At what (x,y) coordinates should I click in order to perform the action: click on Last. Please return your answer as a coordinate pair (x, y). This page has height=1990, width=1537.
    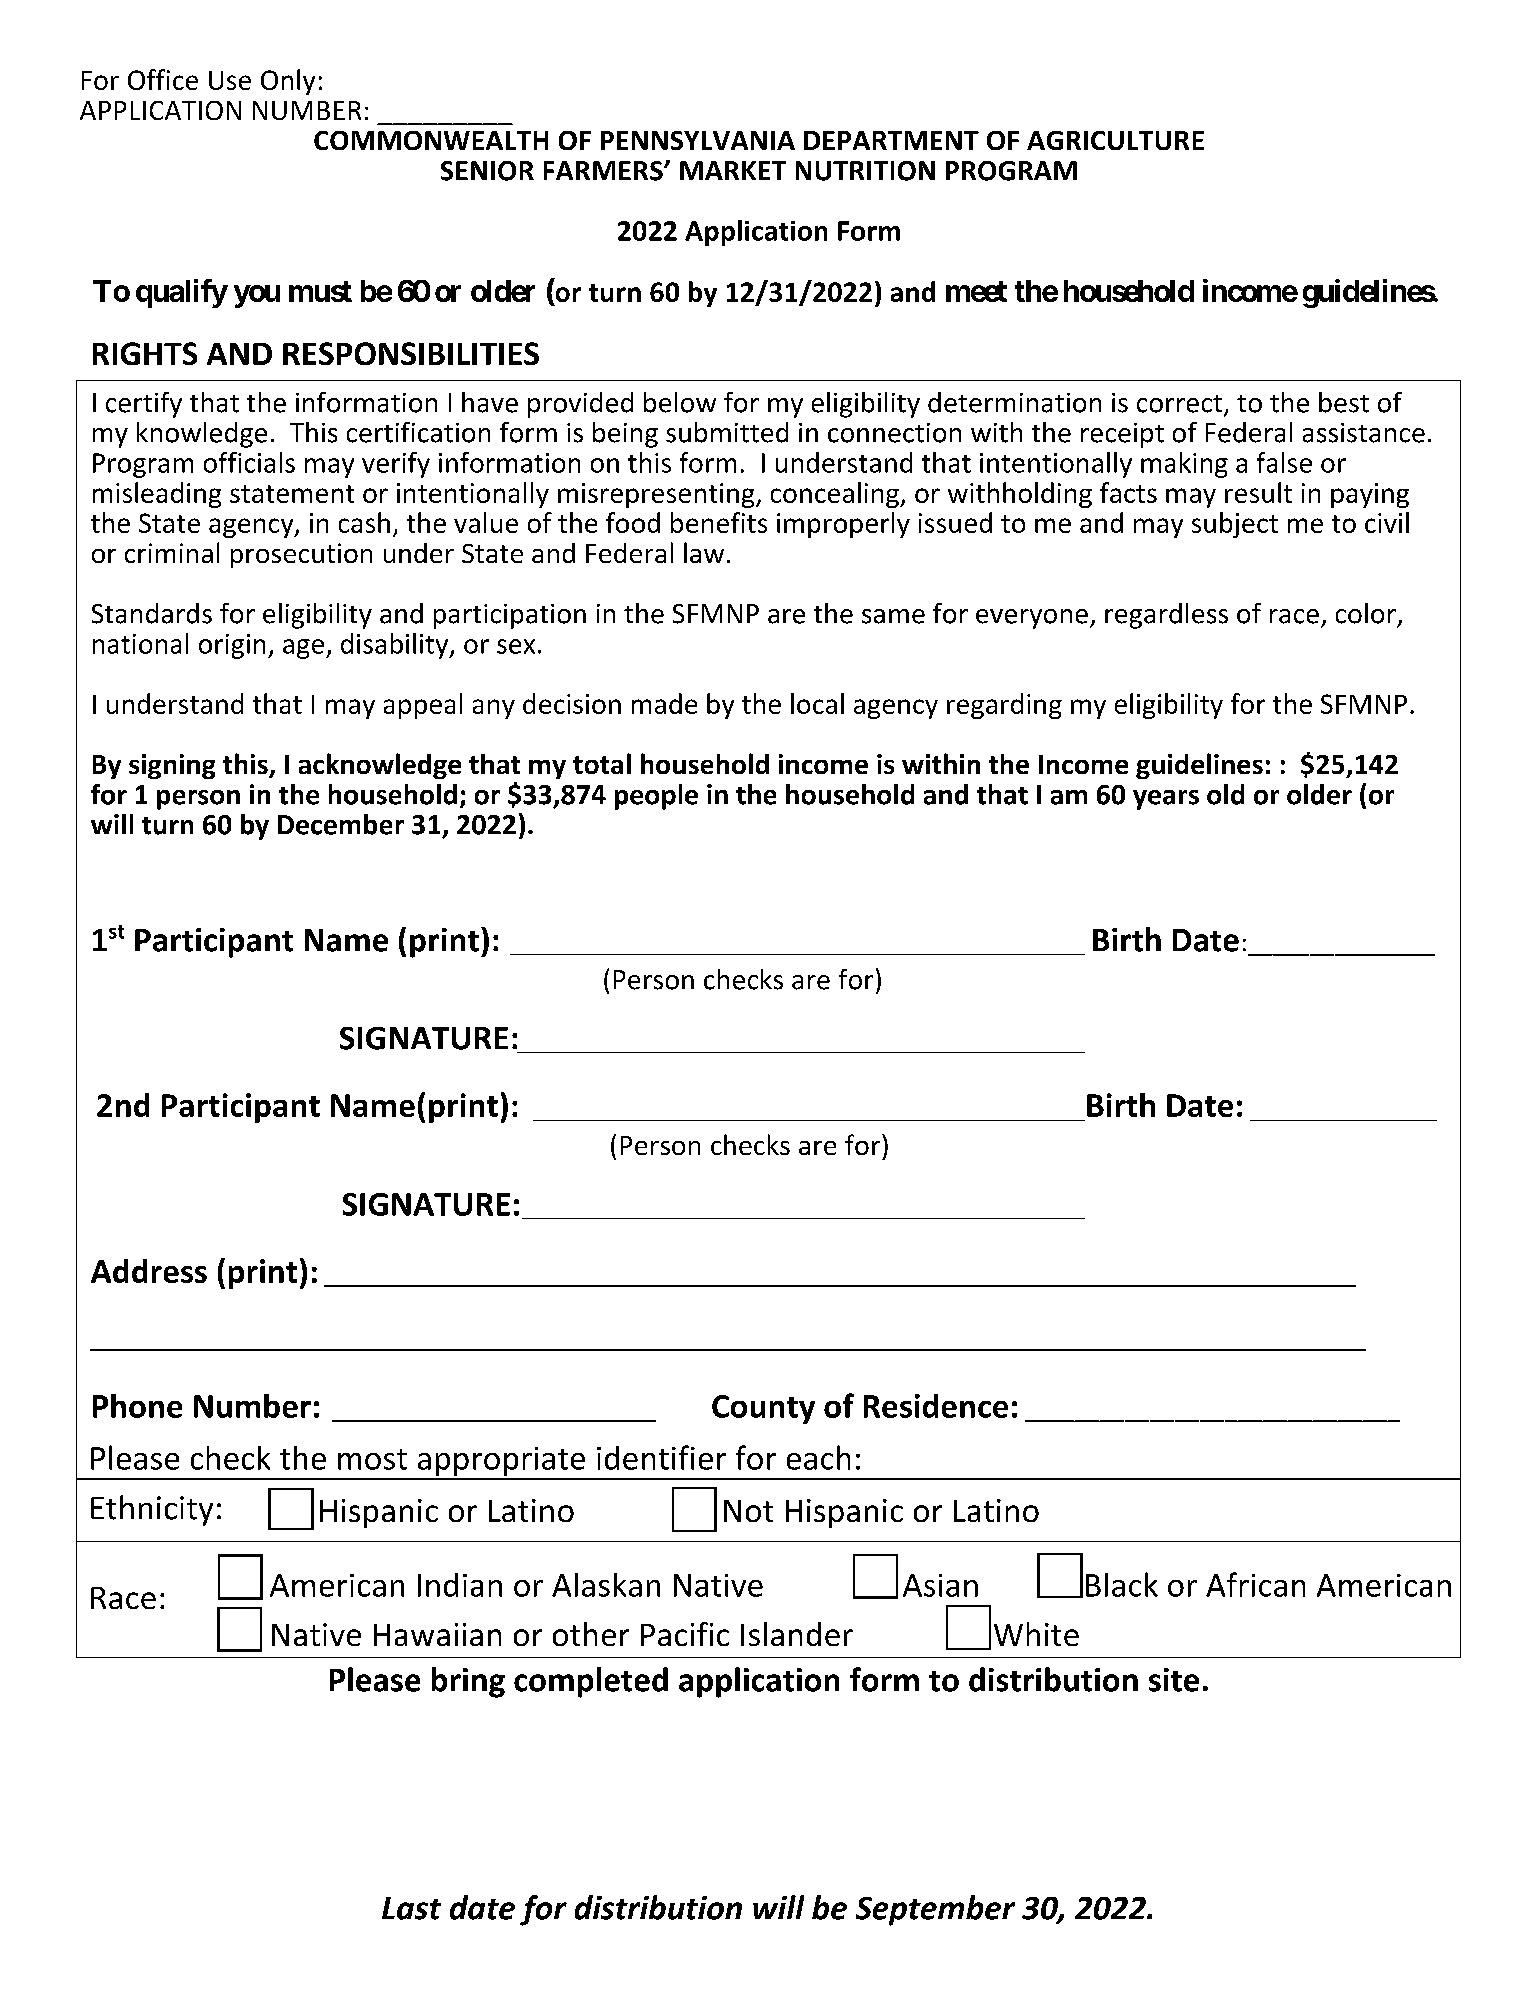
    Looking at the image, I should click on (411, 1908).
